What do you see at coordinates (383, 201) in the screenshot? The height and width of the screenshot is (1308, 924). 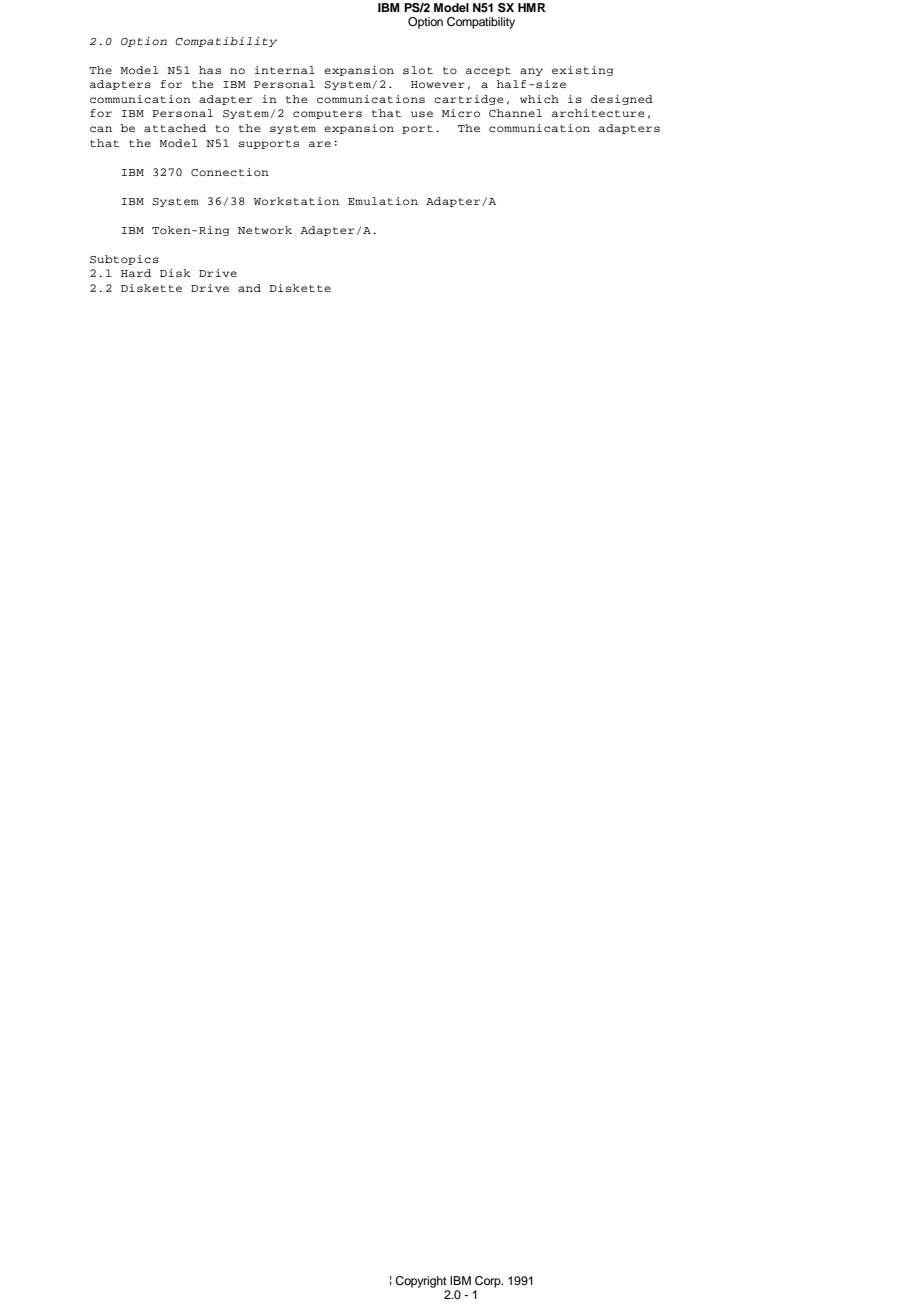 I see `Emulation` at bounding box center [383, 201].
